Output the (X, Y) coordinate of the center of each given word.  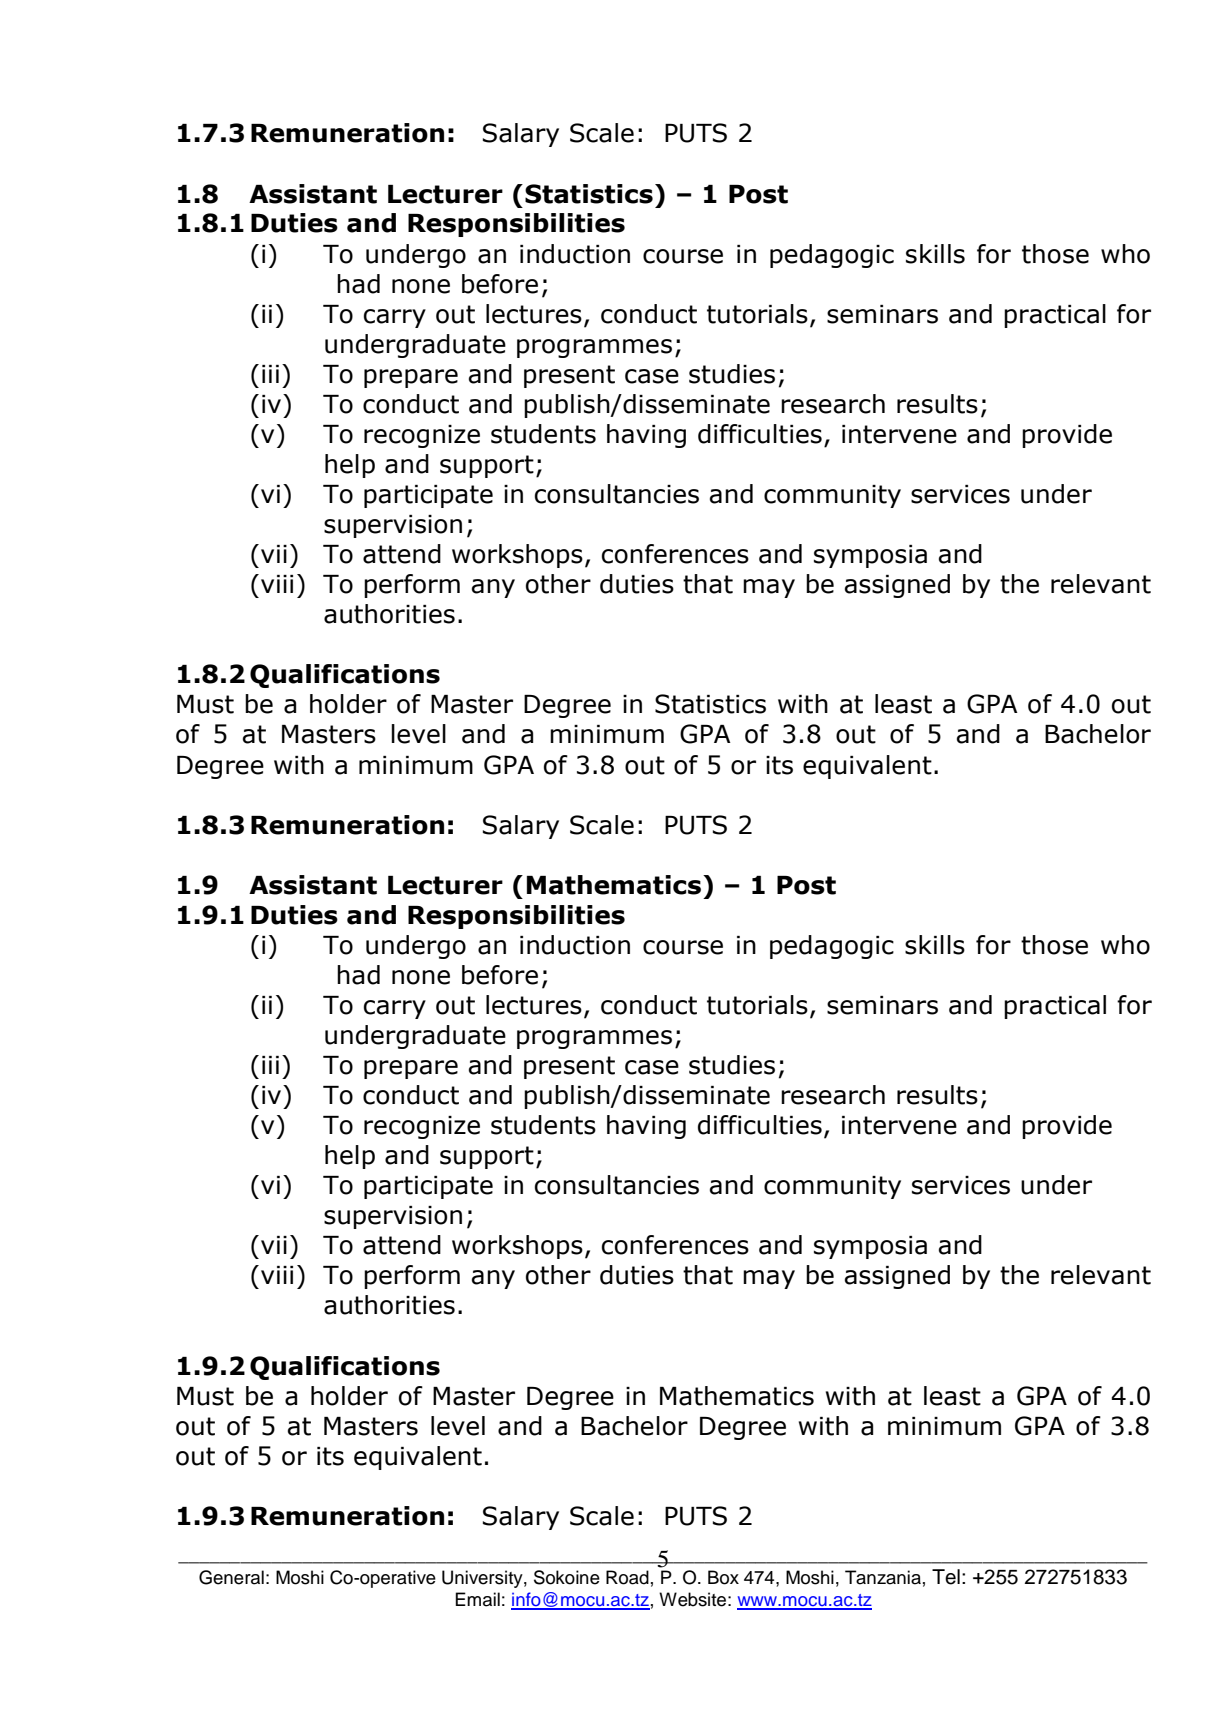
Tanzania (883, 1577)
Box (723, 1577)
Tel (946, 1577)
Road (627, 1577)
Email (477, 1599)
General (231, 1577)
